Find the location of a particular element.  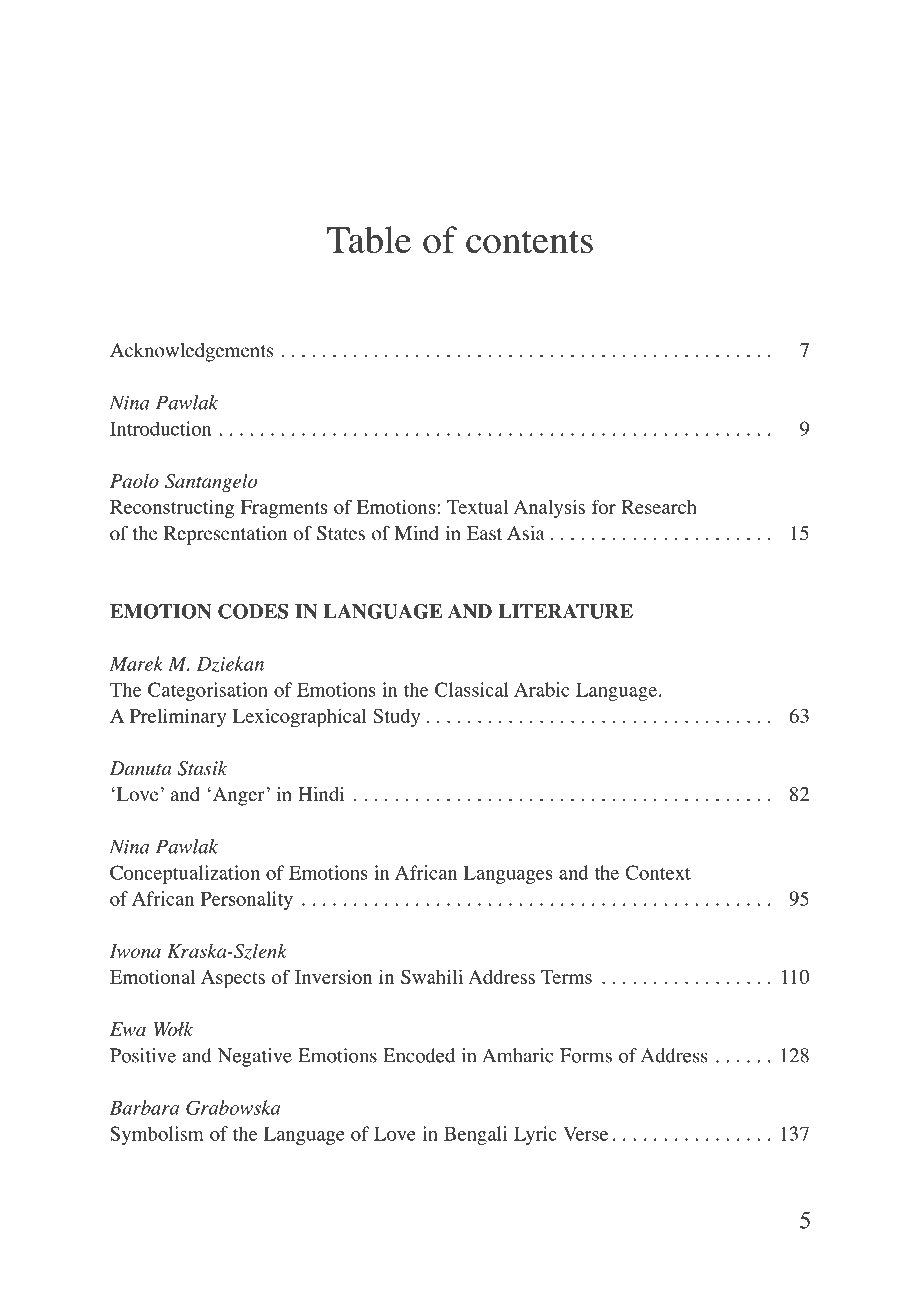

Mind is located at coordinates (416, 533).
